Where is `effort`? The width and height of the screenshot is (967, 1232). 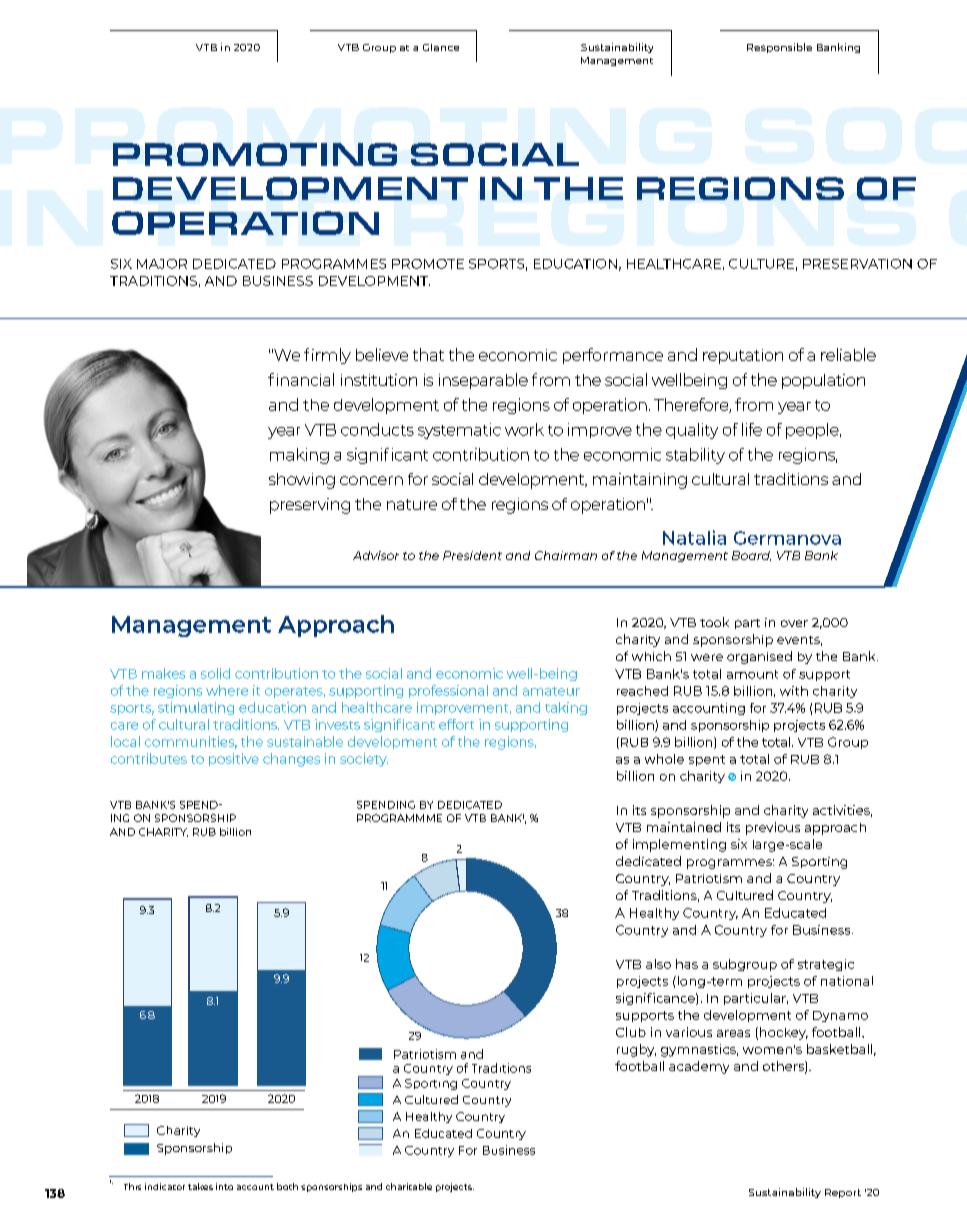 effort is located at coordinates (456, 724).
